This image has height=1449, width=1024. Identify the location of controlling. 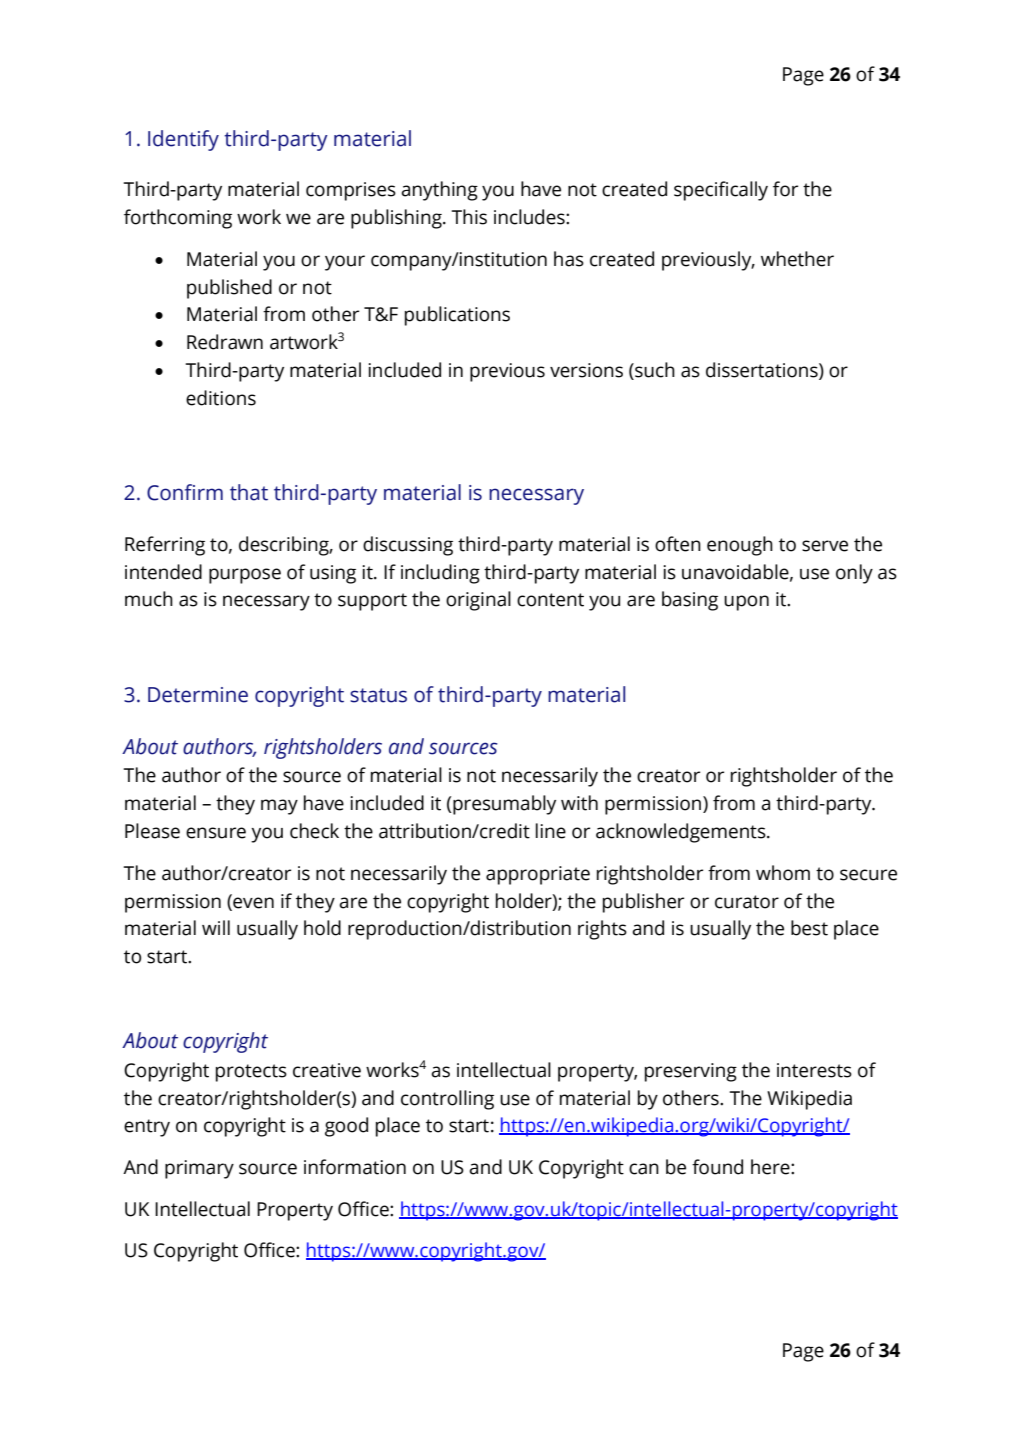
(447, 1100).
